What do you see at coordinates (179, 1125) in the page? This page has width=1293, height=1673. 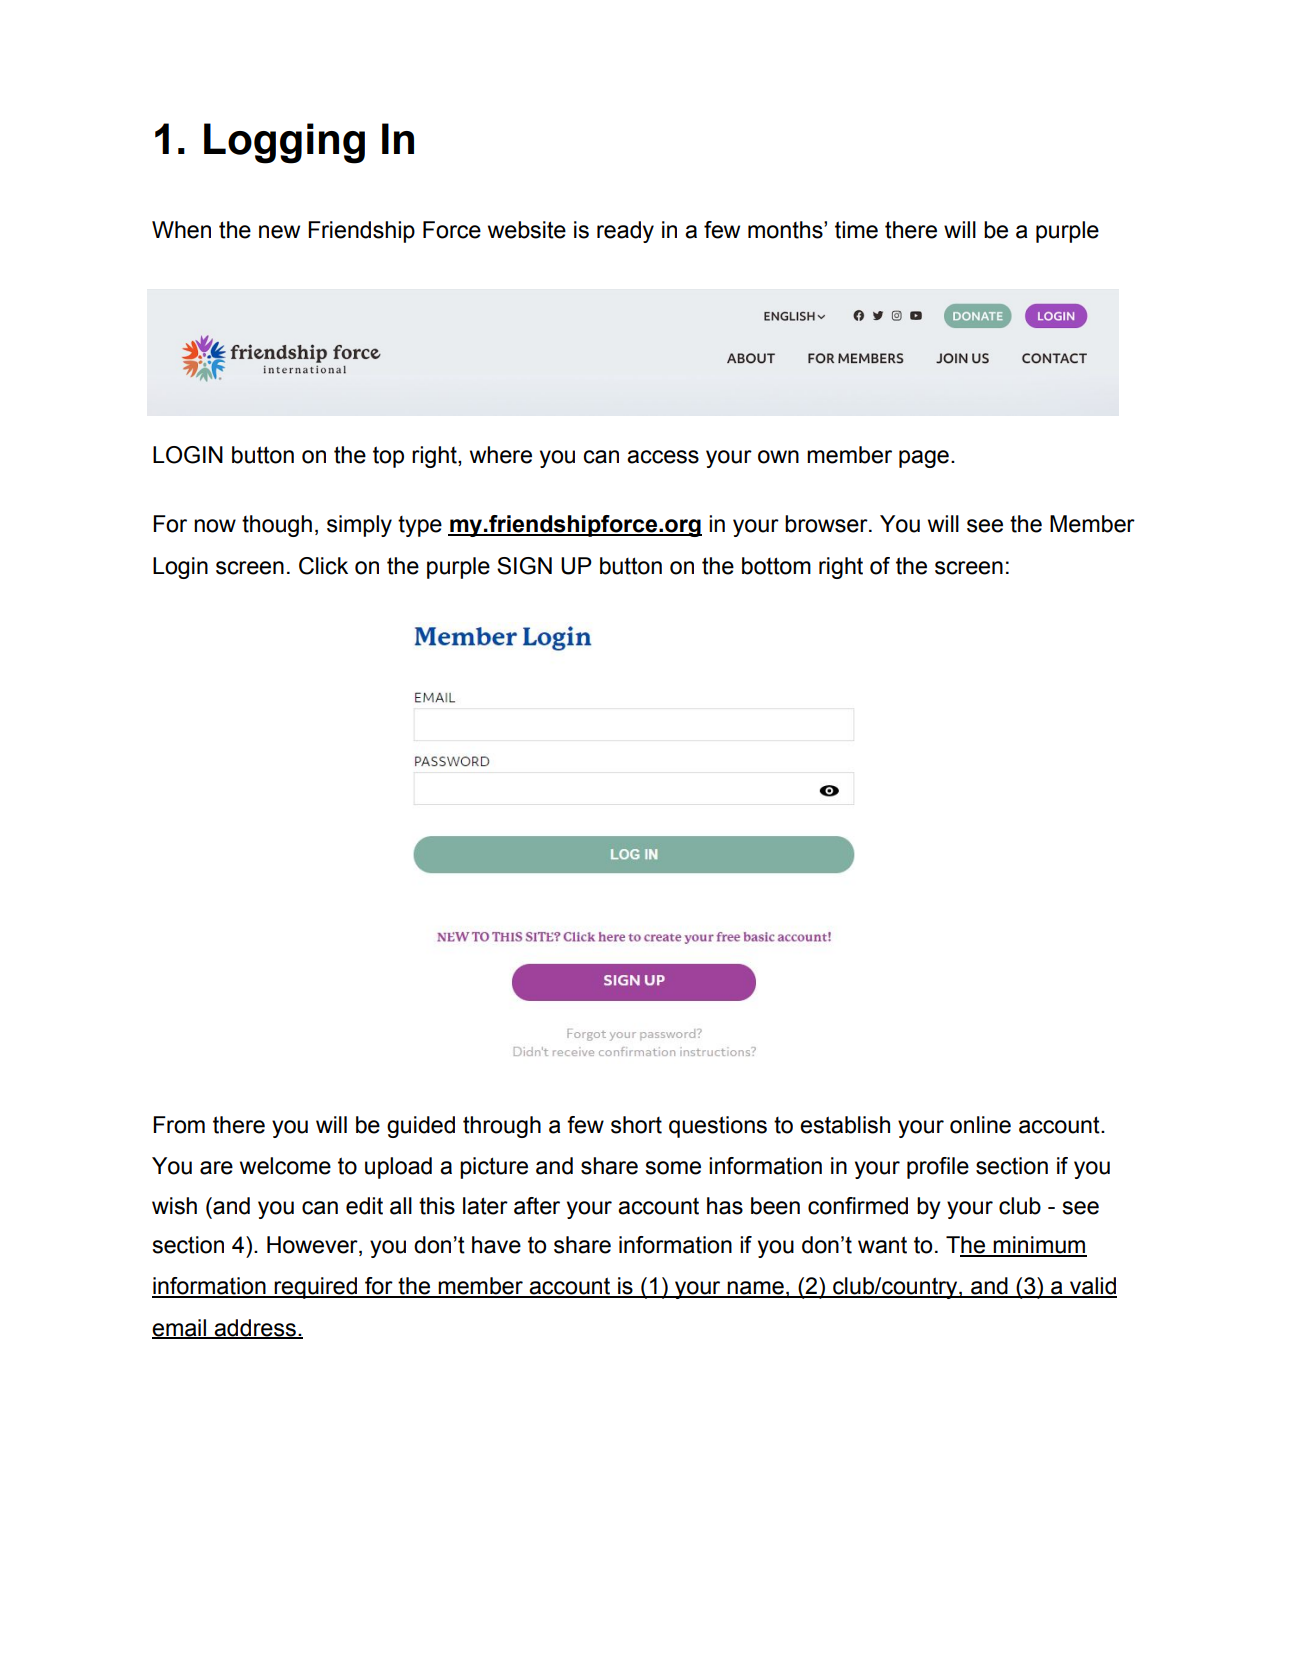 I see `From` at bounding box center [179, 1125].
